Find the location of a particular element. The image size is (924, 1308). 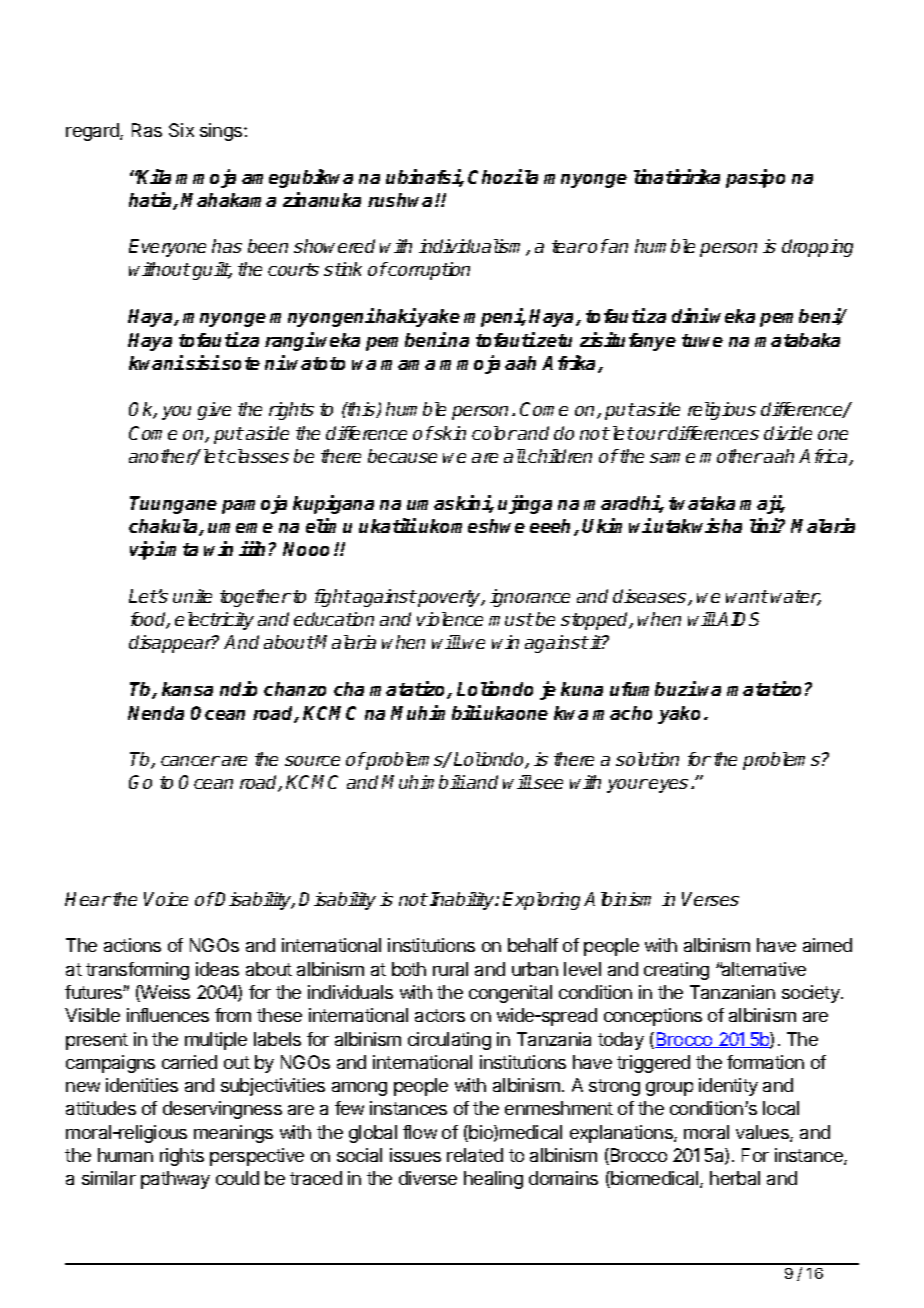

poverty is located at coordinates (449, 598).
